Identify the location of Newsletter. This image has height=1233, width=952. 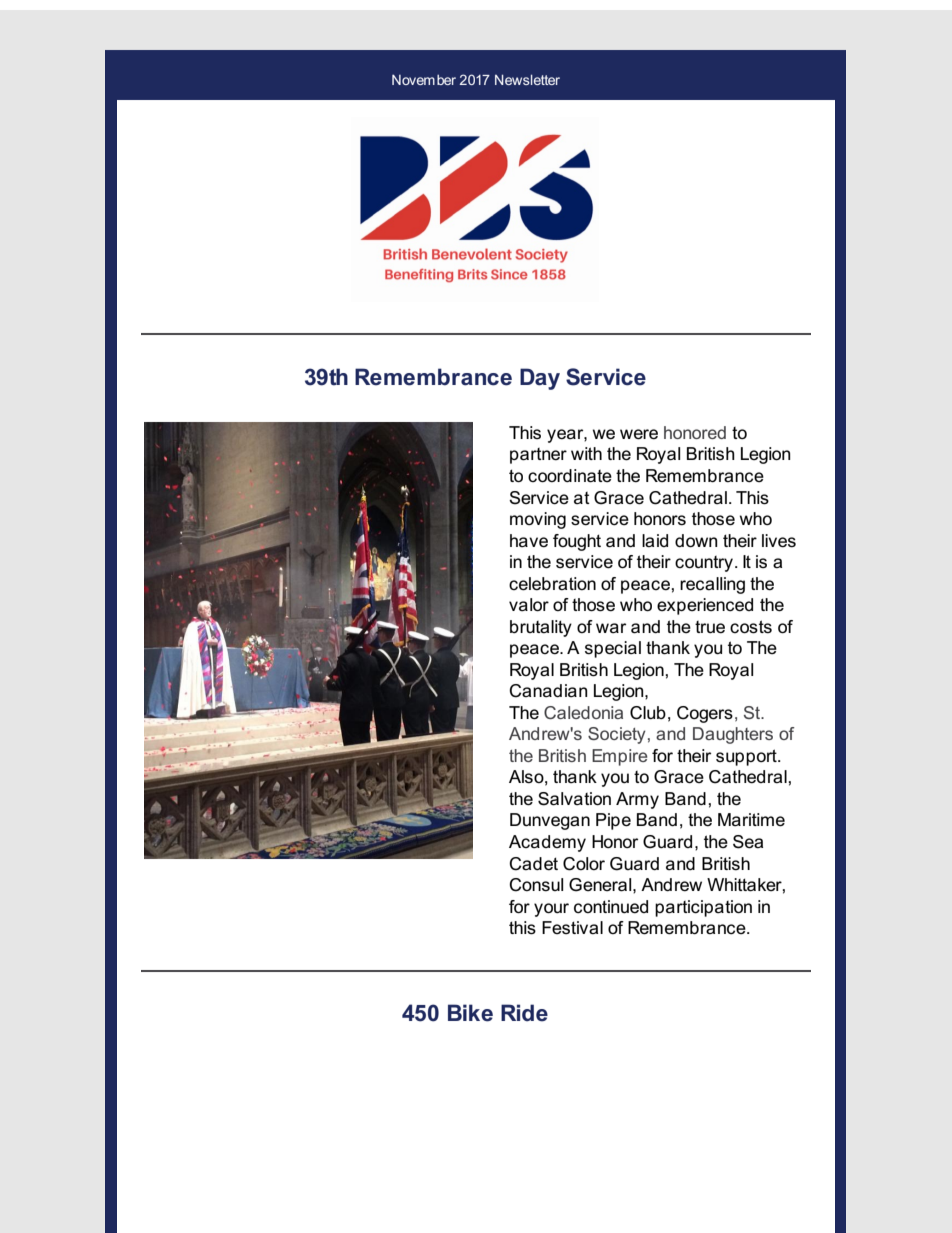
(527, 79).
